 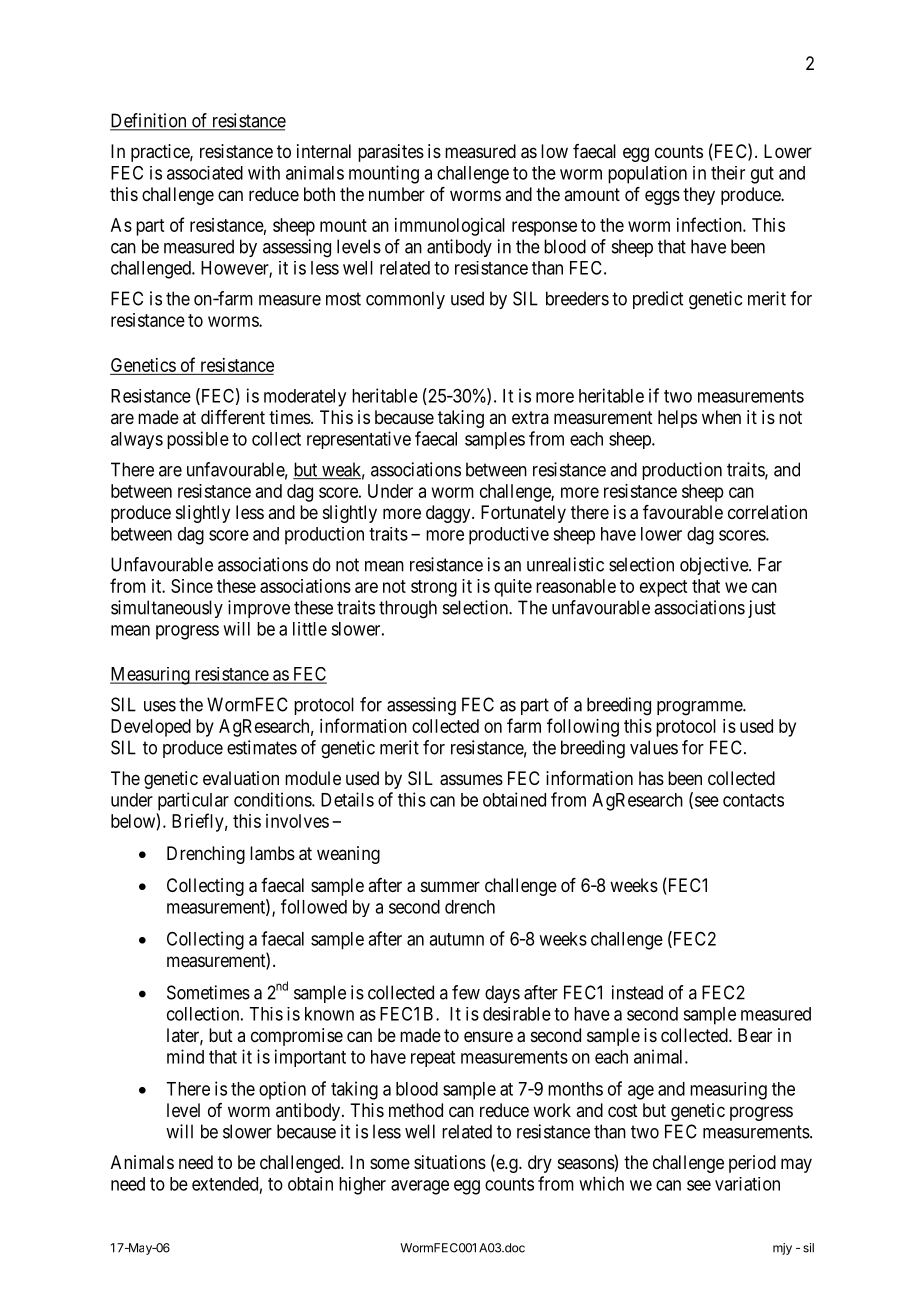 I want to click on option, so click(x=282, y=1090).
